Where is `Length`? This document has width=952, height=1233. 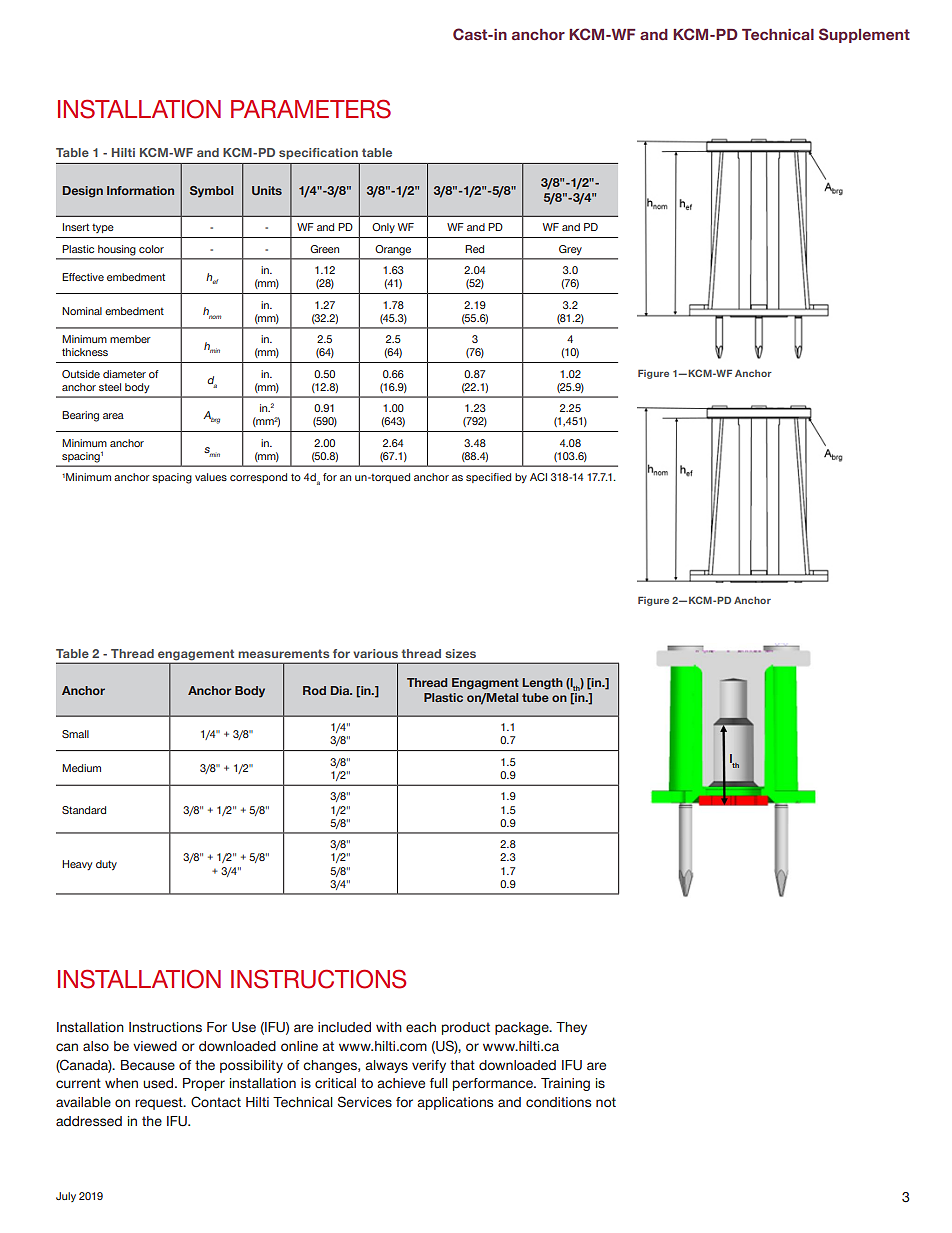 Length is located at coordinates (542, 684).
